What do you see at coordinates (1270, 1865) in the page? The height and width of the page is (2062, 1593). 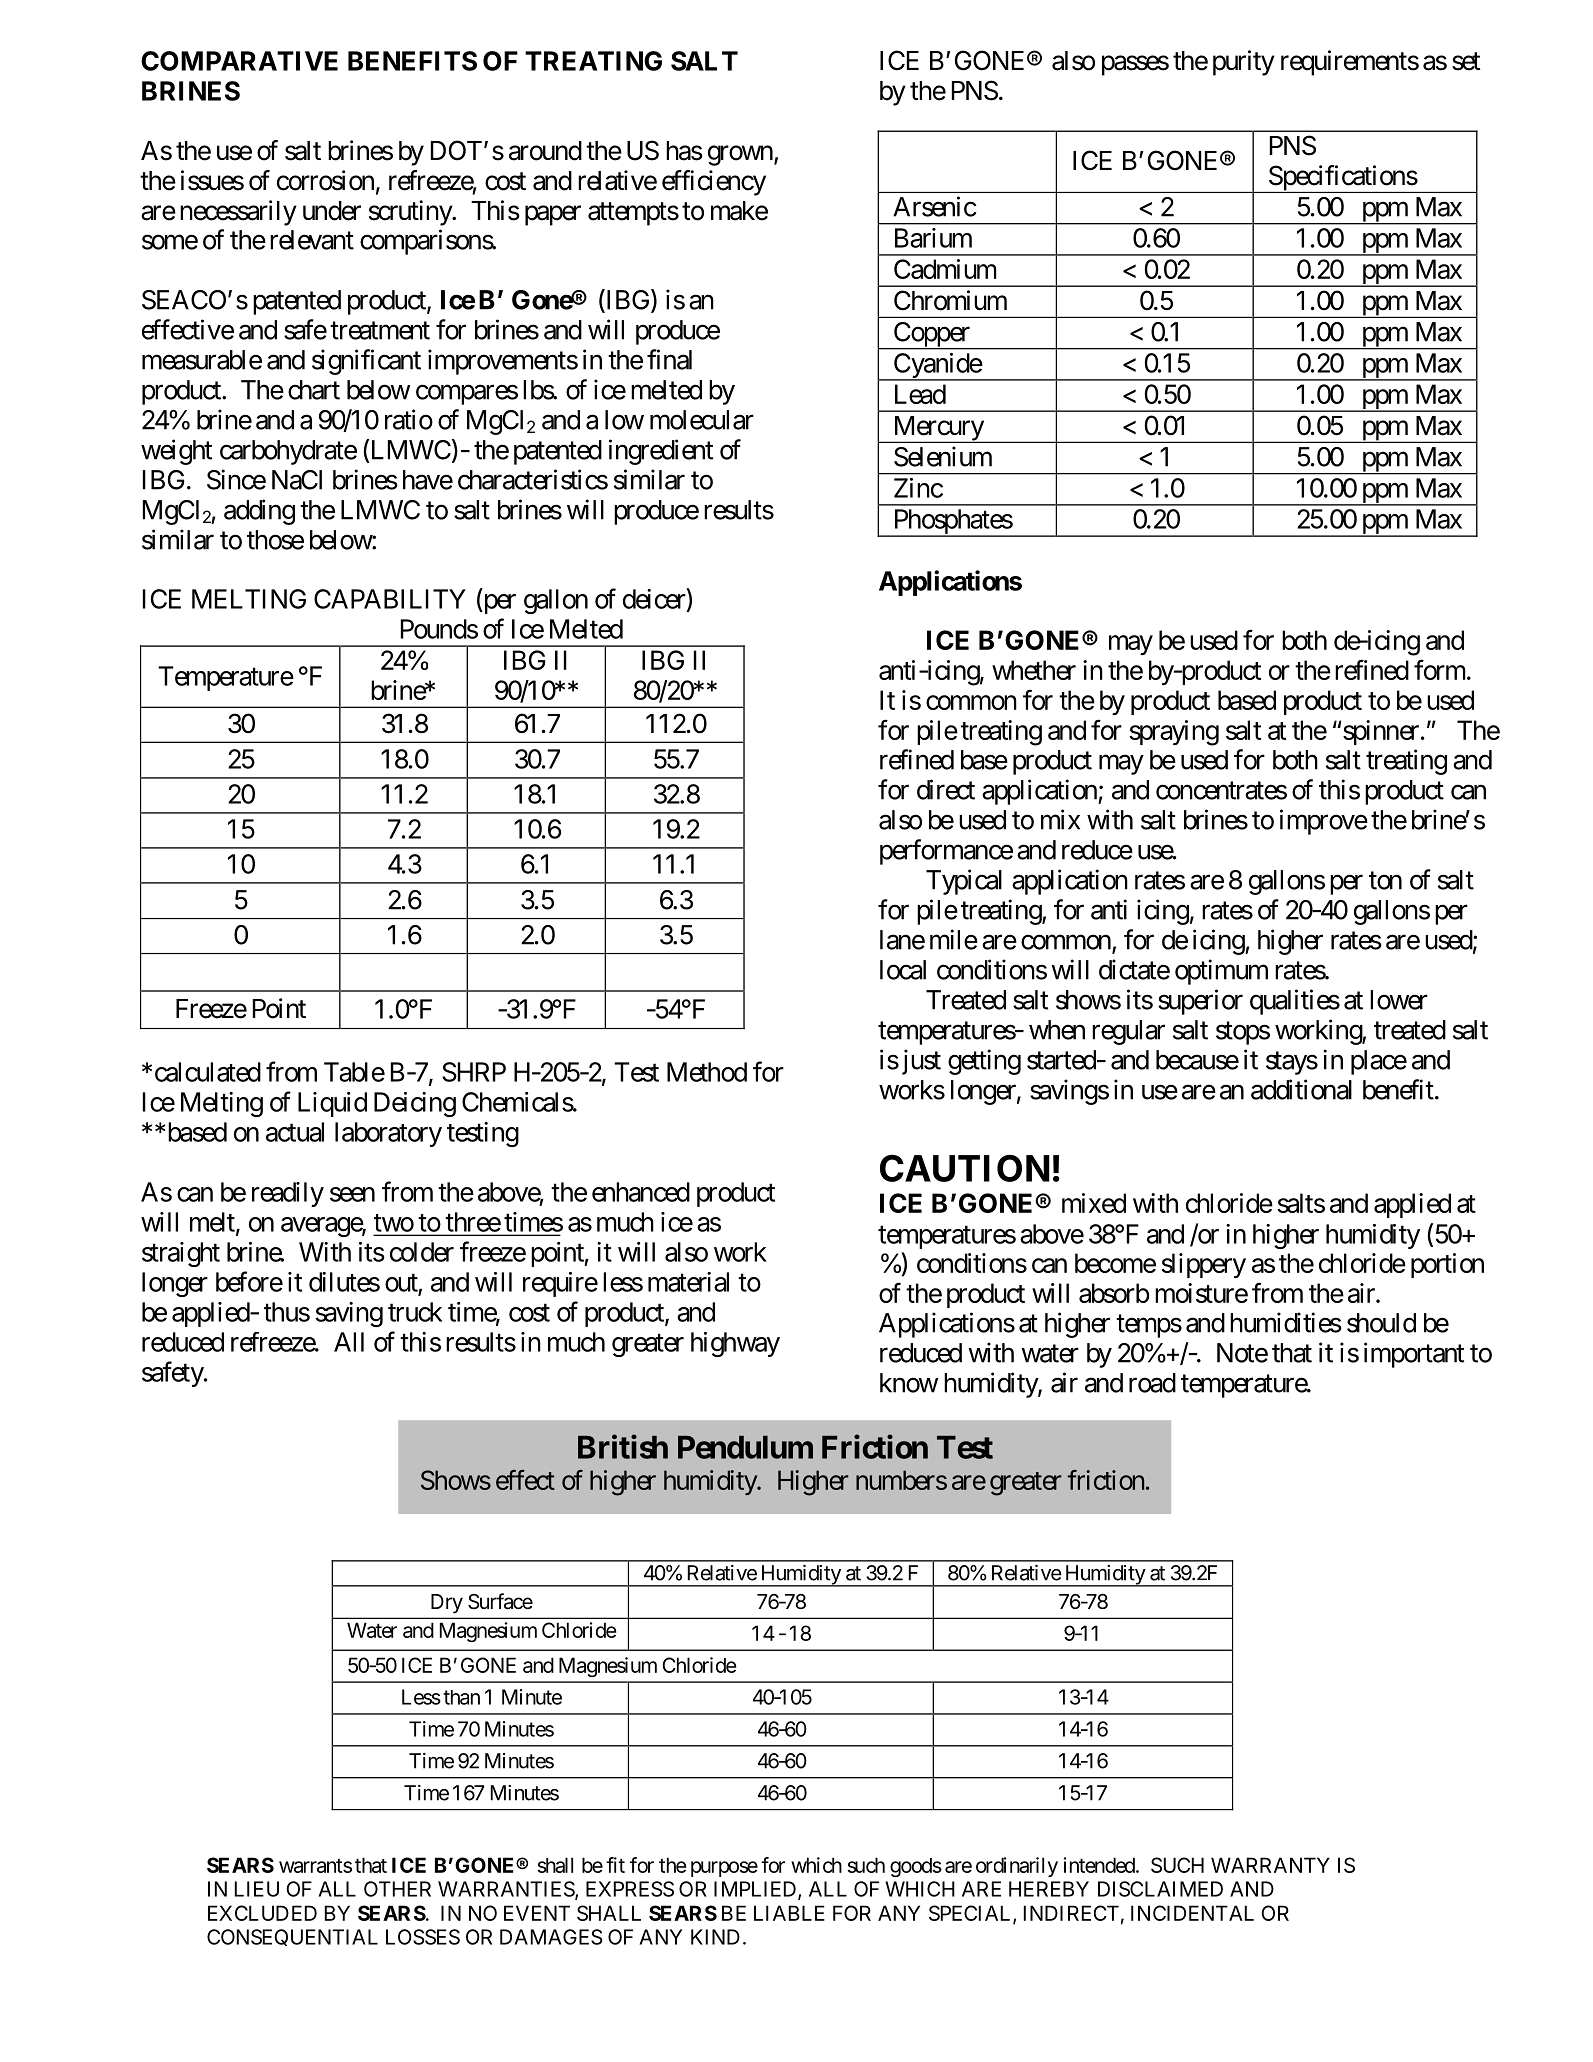 I see `WARRANTY` at bounding box center [1270, 1865].
